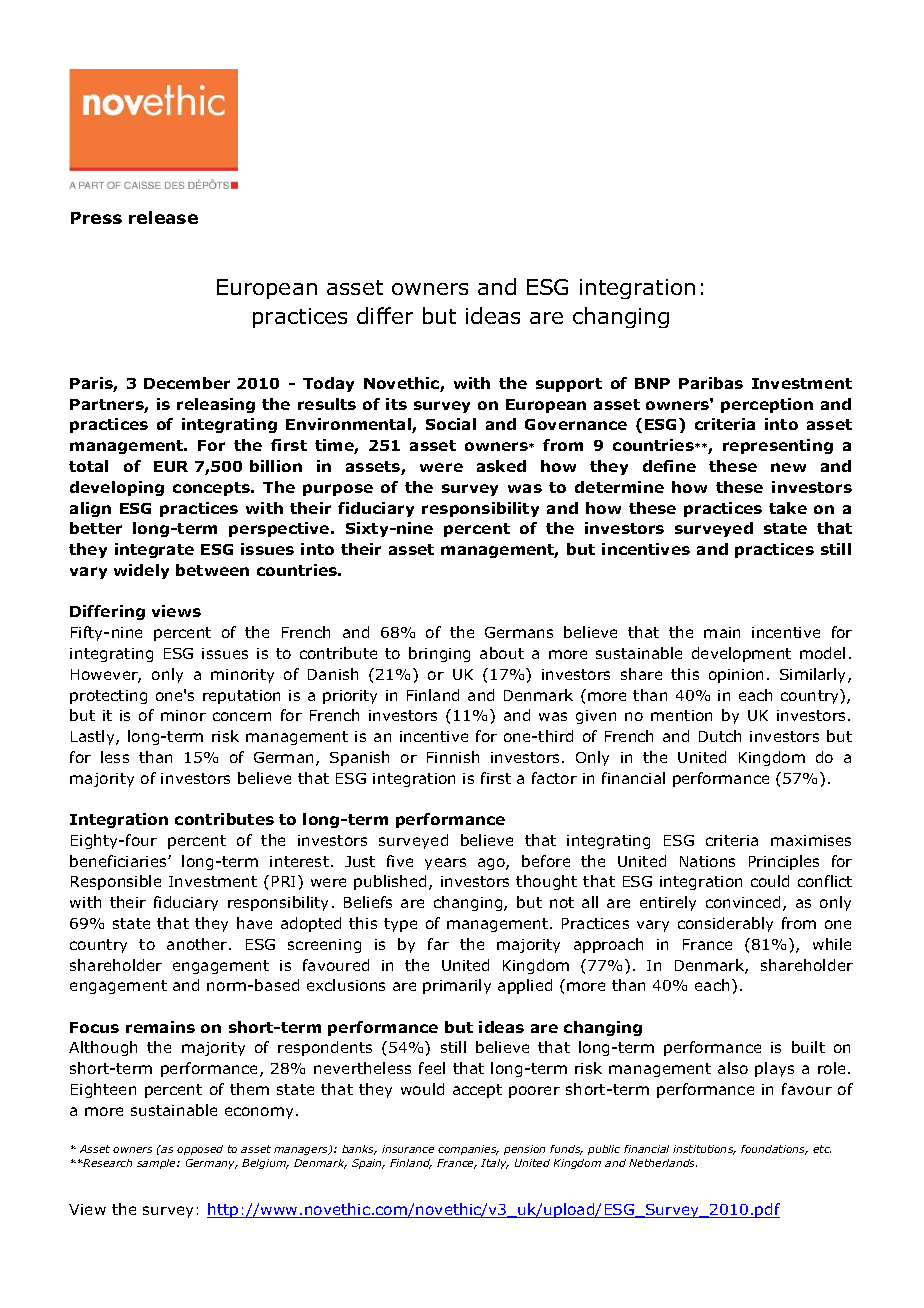  I want to click on foundations, so click(774, 1150).
